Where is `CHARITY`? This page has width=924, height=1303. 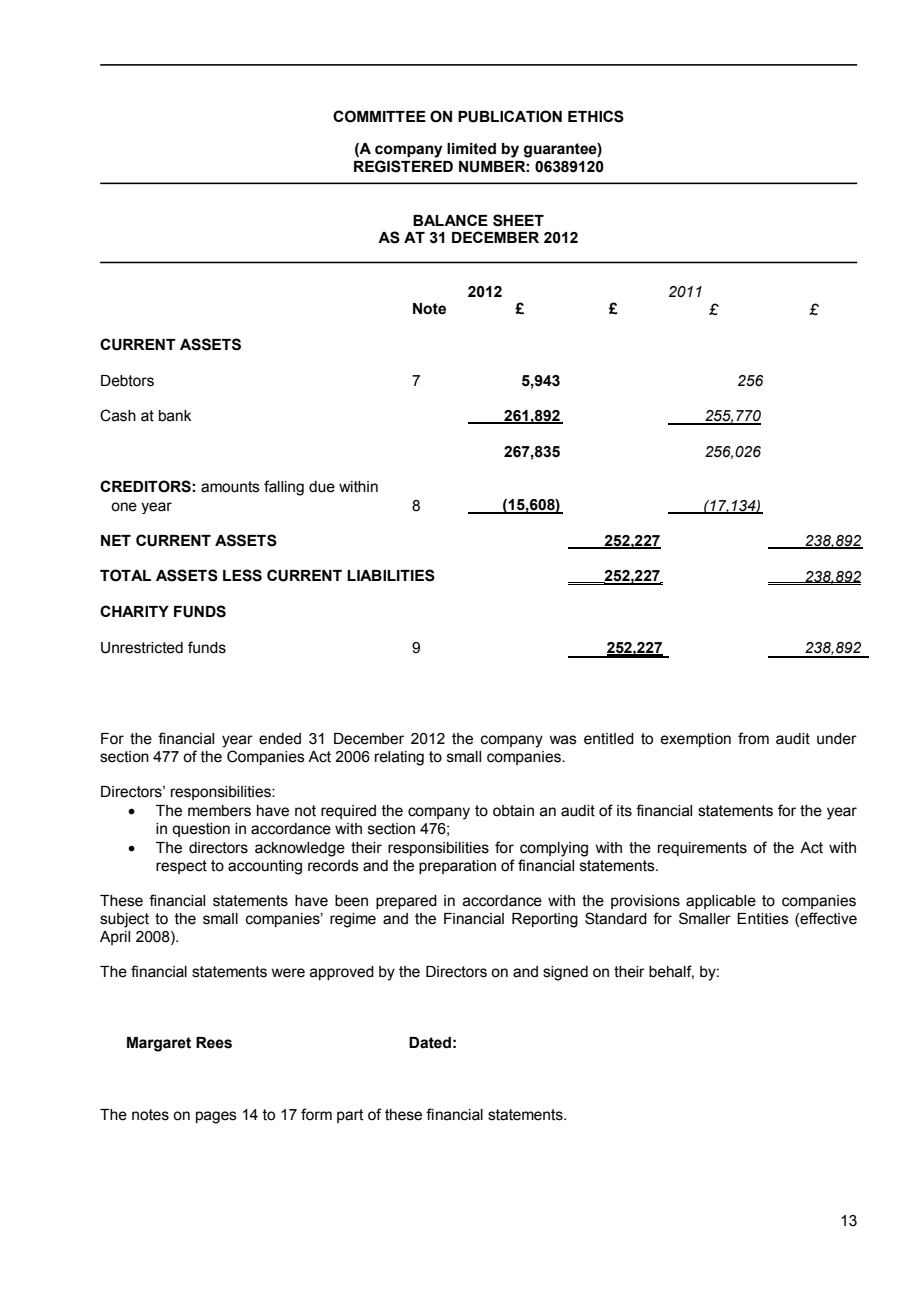
CHARITY is located at coordinates (134, 611).
